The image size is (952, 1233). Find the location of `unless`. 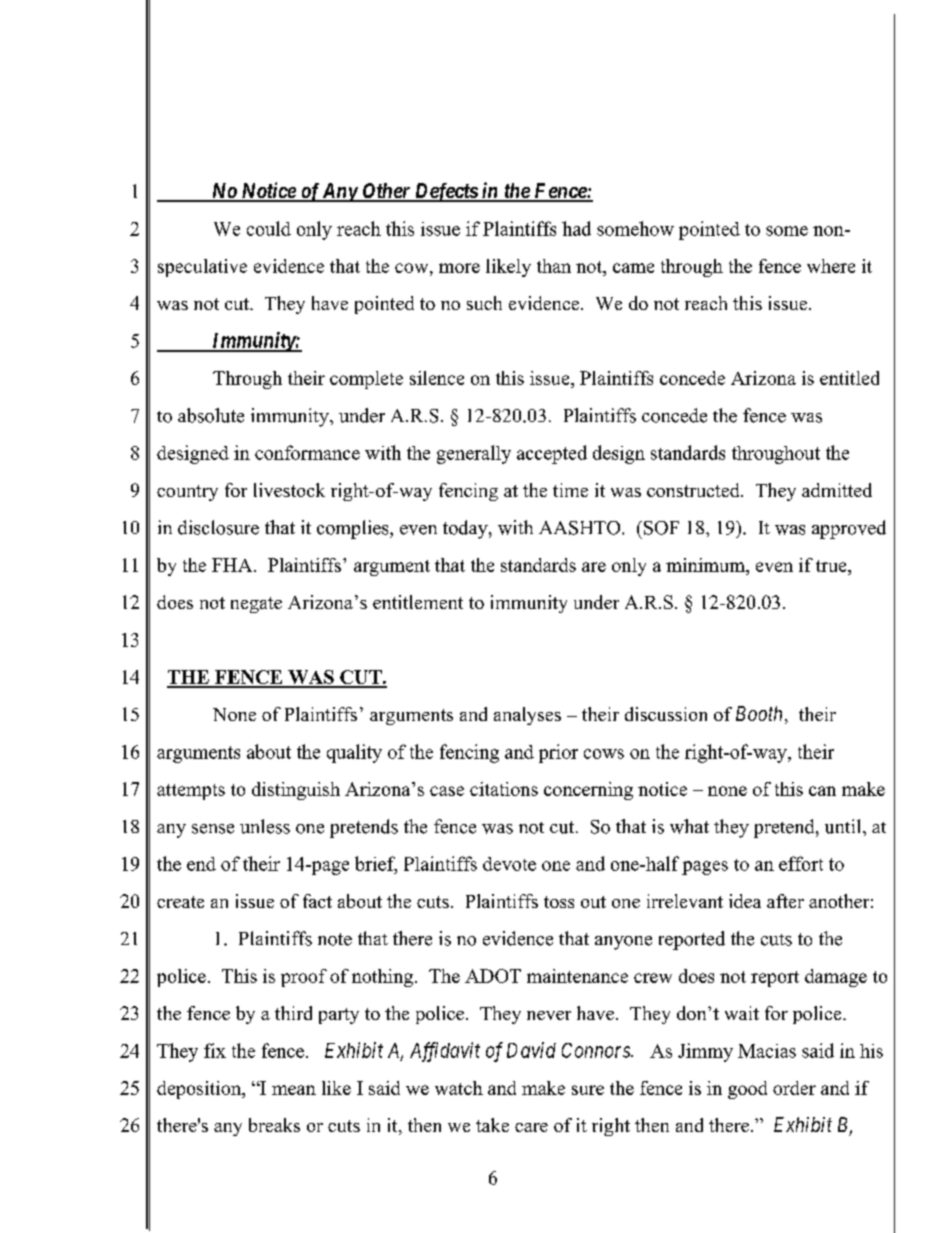

unless is located at coordinates (265, 826).
